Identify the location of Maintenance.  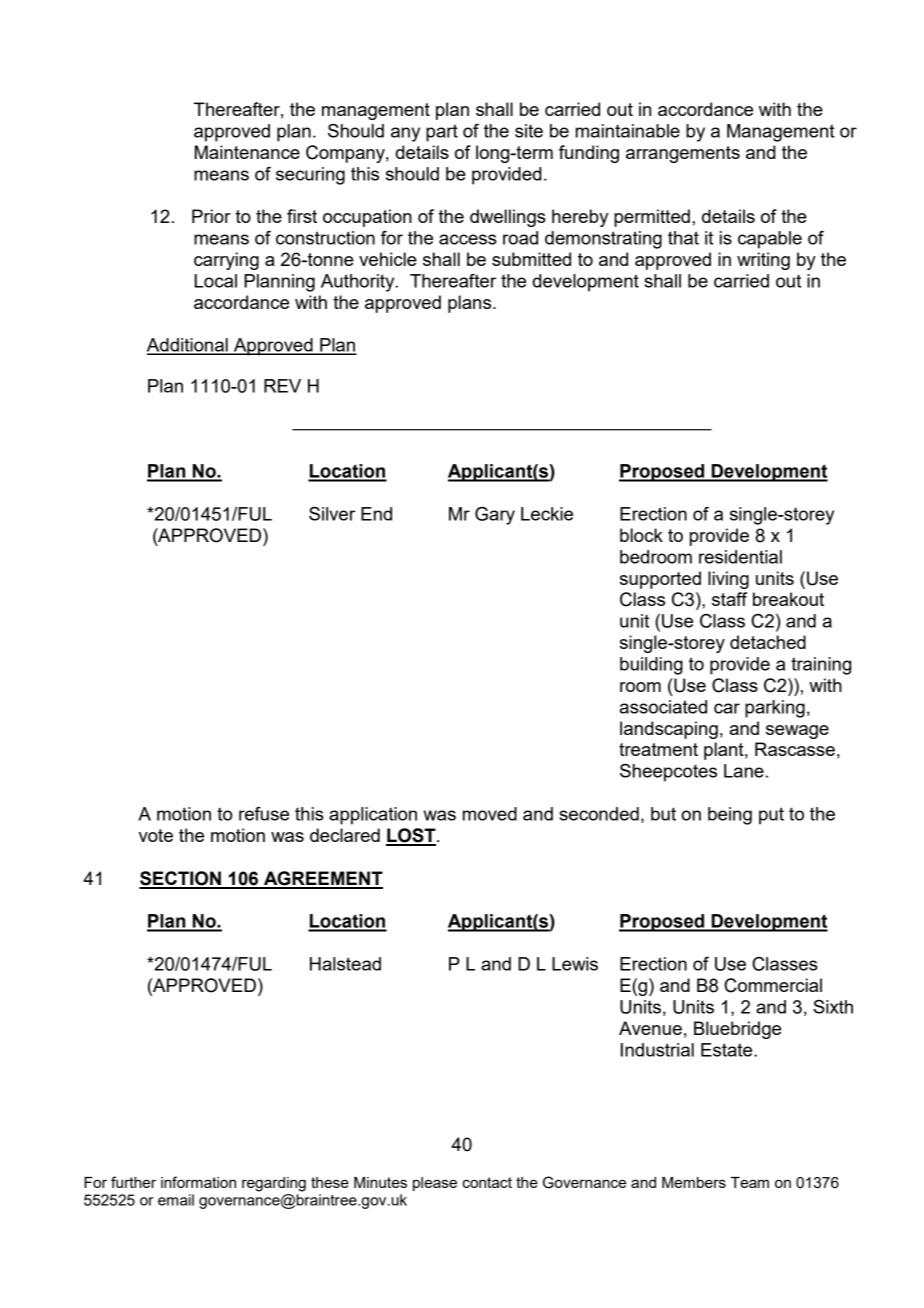
(247, 152).
